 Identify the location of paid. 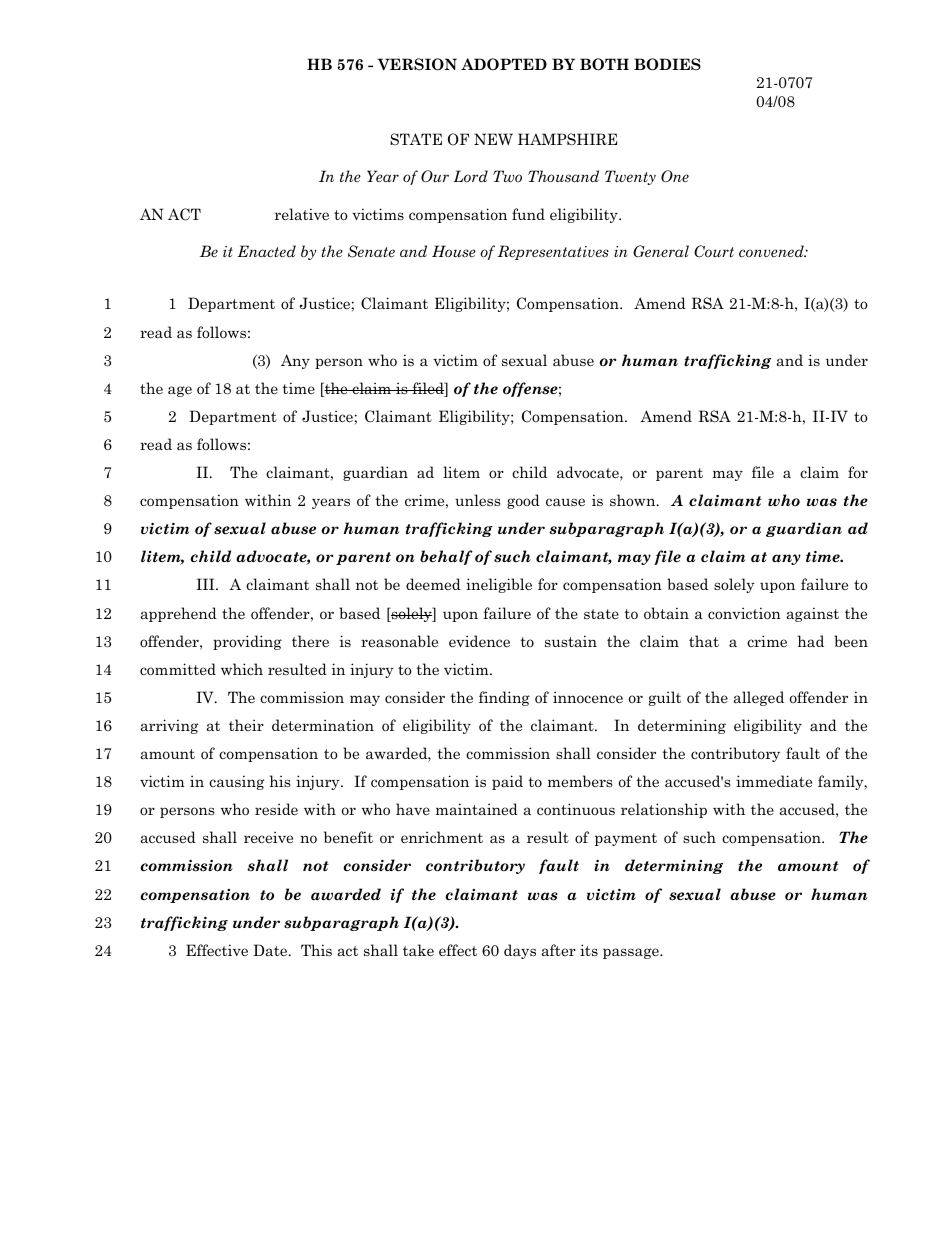
(507, 782).
